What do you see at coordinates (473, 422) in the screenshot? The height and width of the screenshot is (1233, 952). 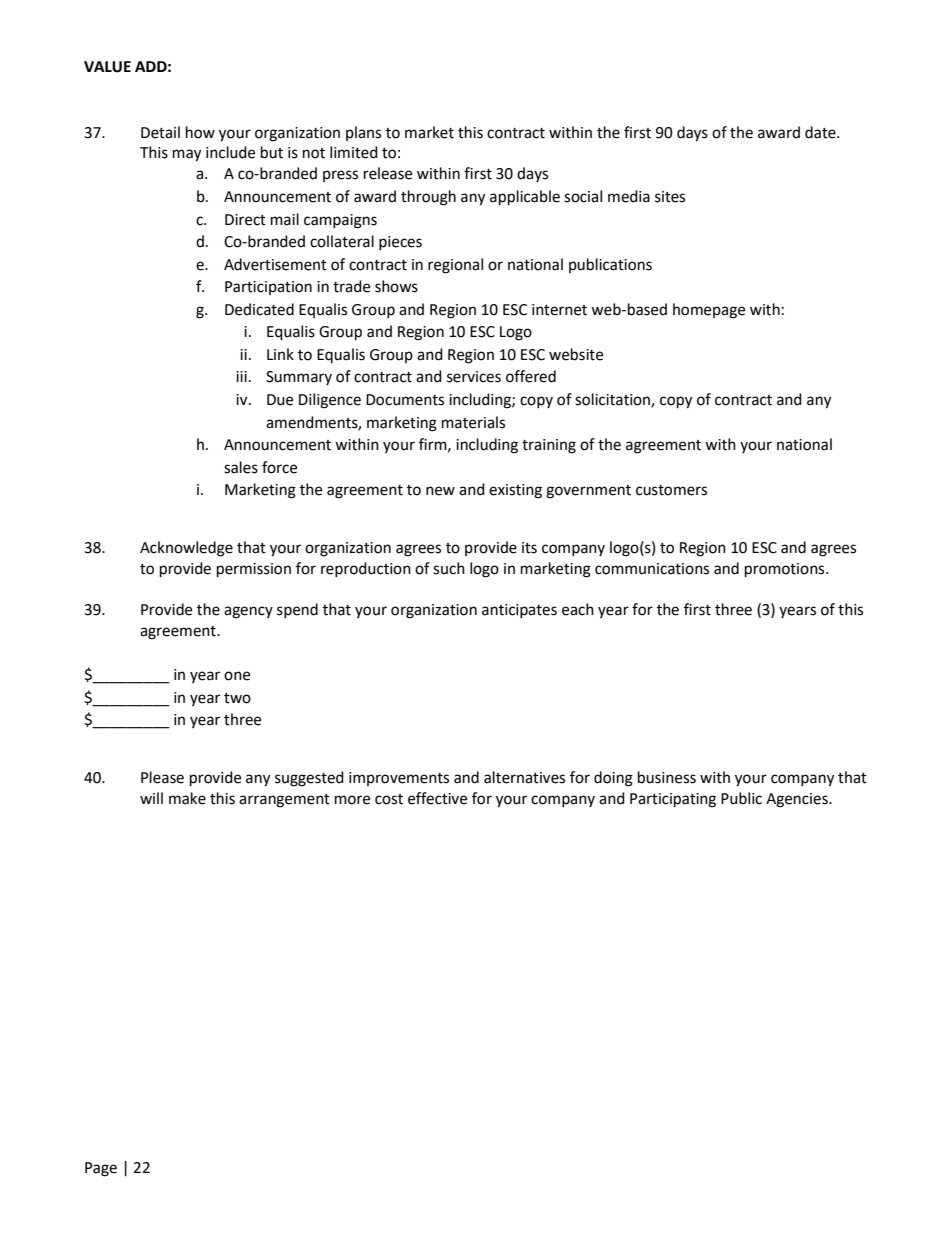 I see `materials` at bounding box center [473, 422].
